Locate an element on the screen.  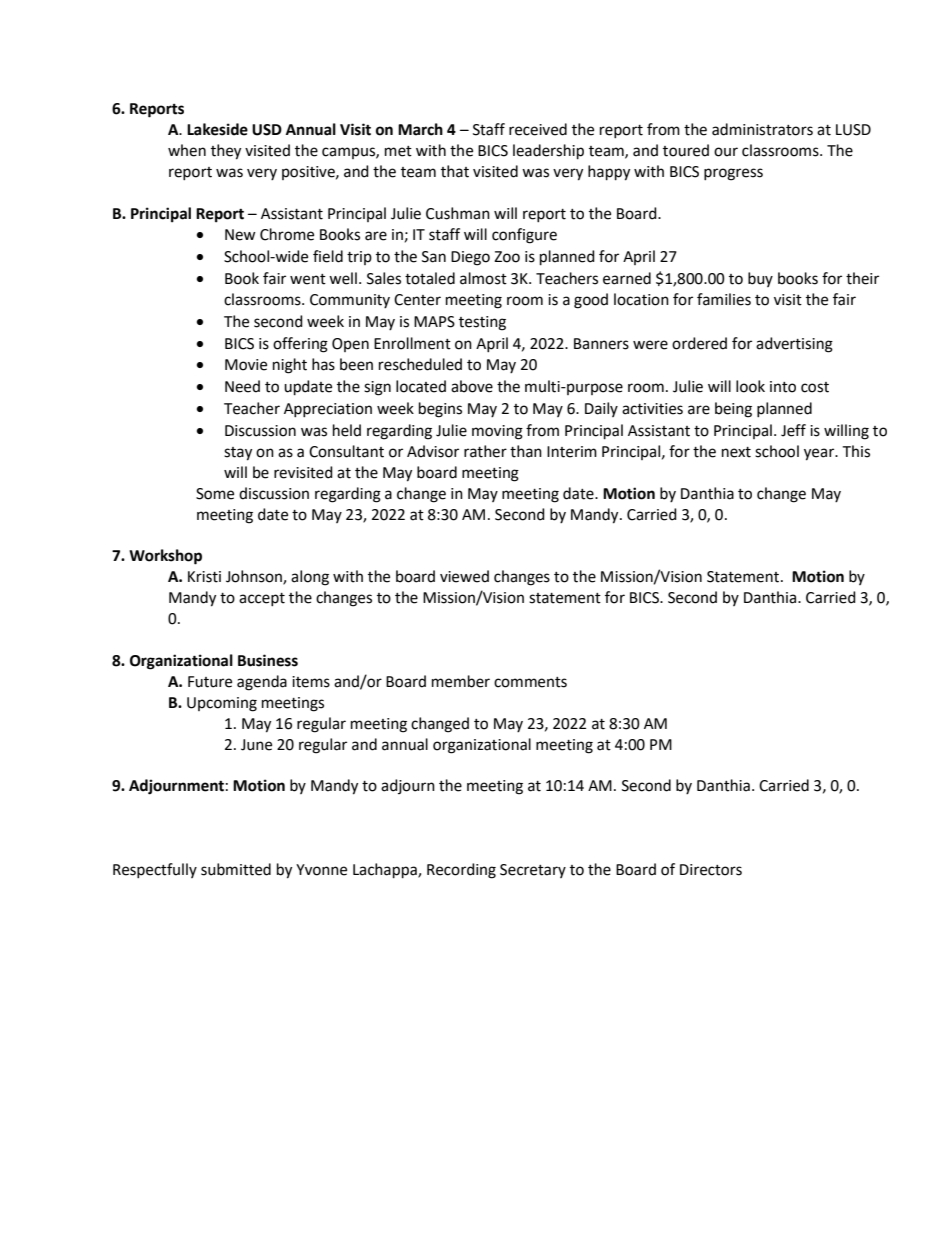
Need is located at coordinates (242, 386).
